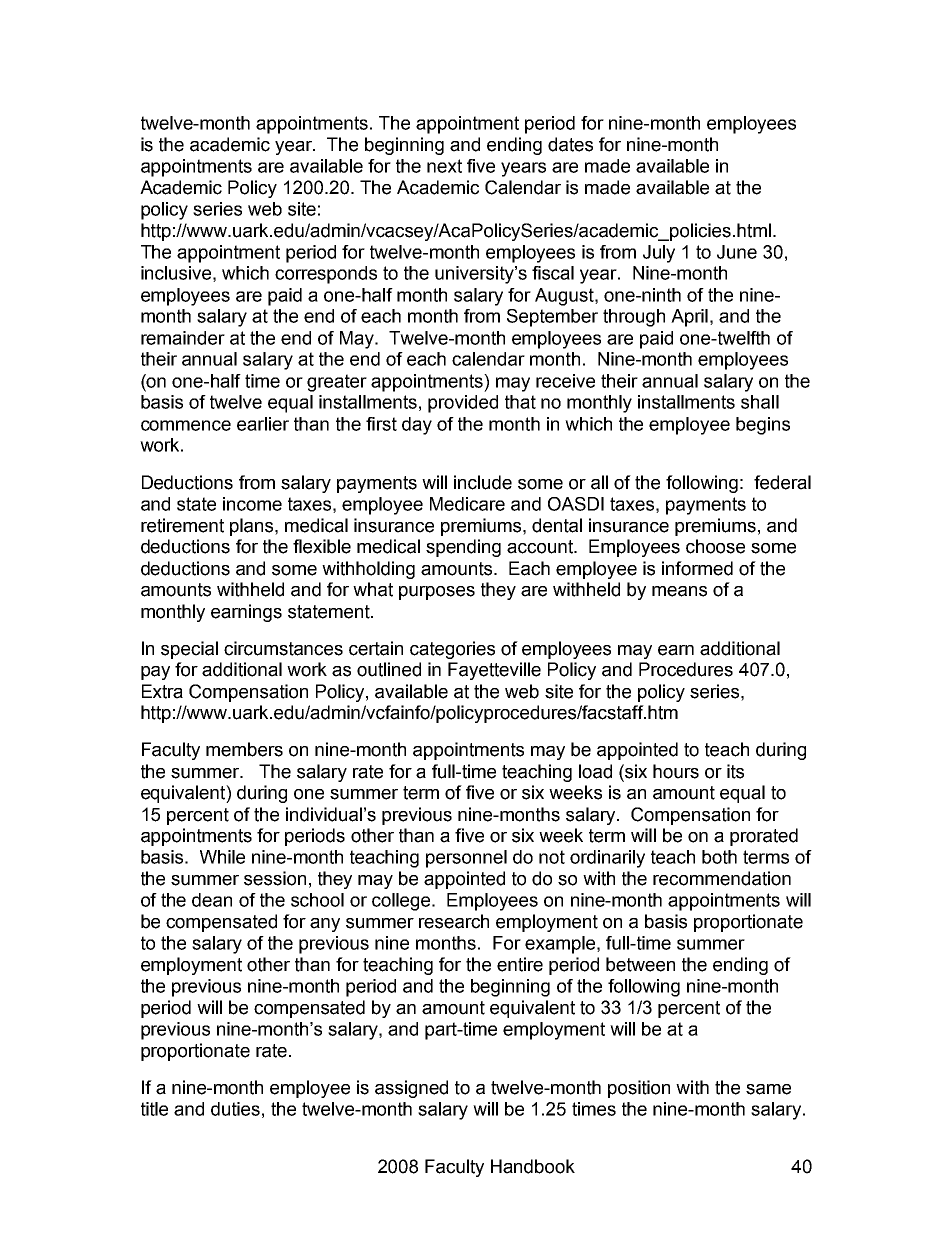  I want to click on means, so click(679, 591).
